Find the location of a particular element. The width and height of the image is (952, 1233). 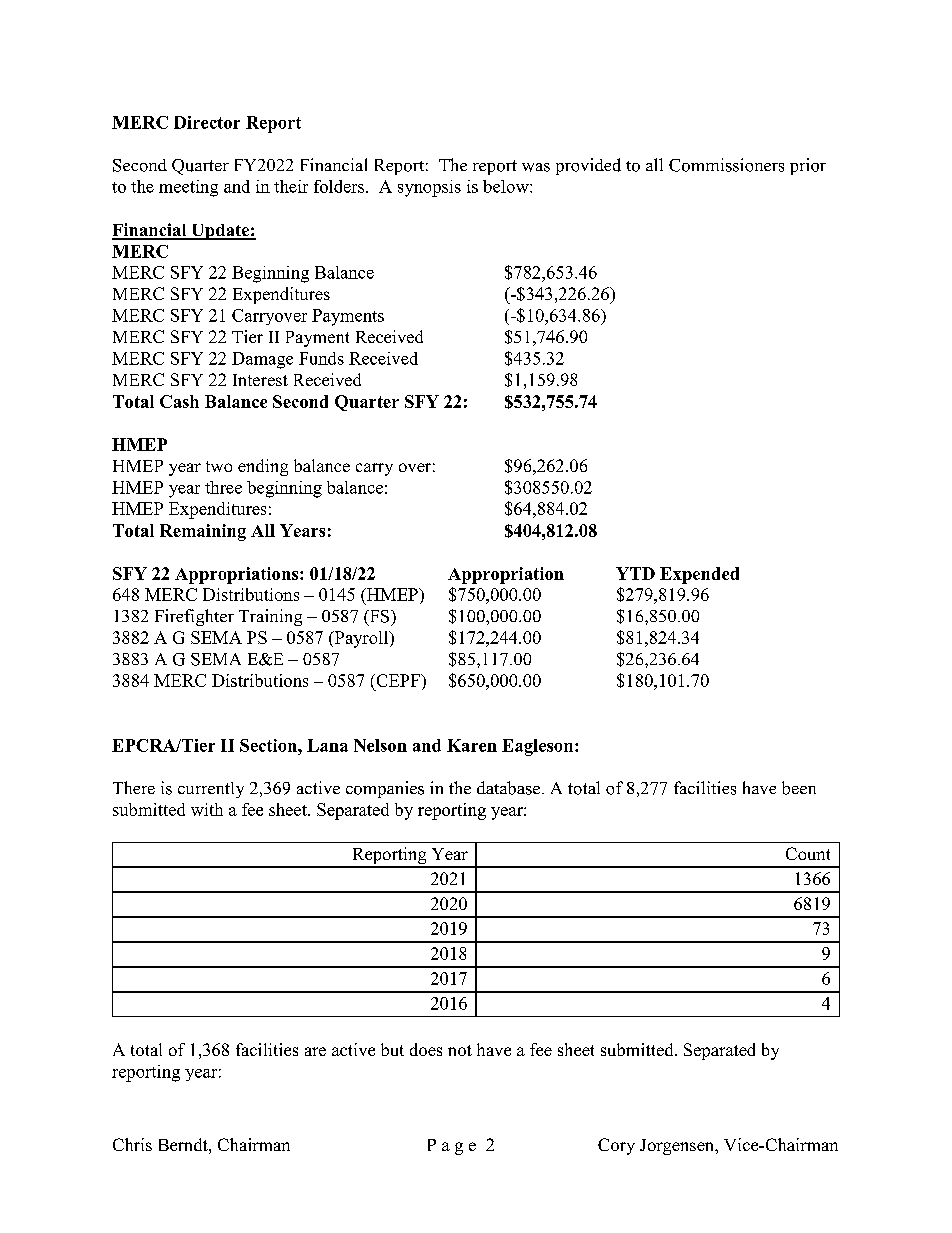

Commissioners is located at coordinates (726, 165).
